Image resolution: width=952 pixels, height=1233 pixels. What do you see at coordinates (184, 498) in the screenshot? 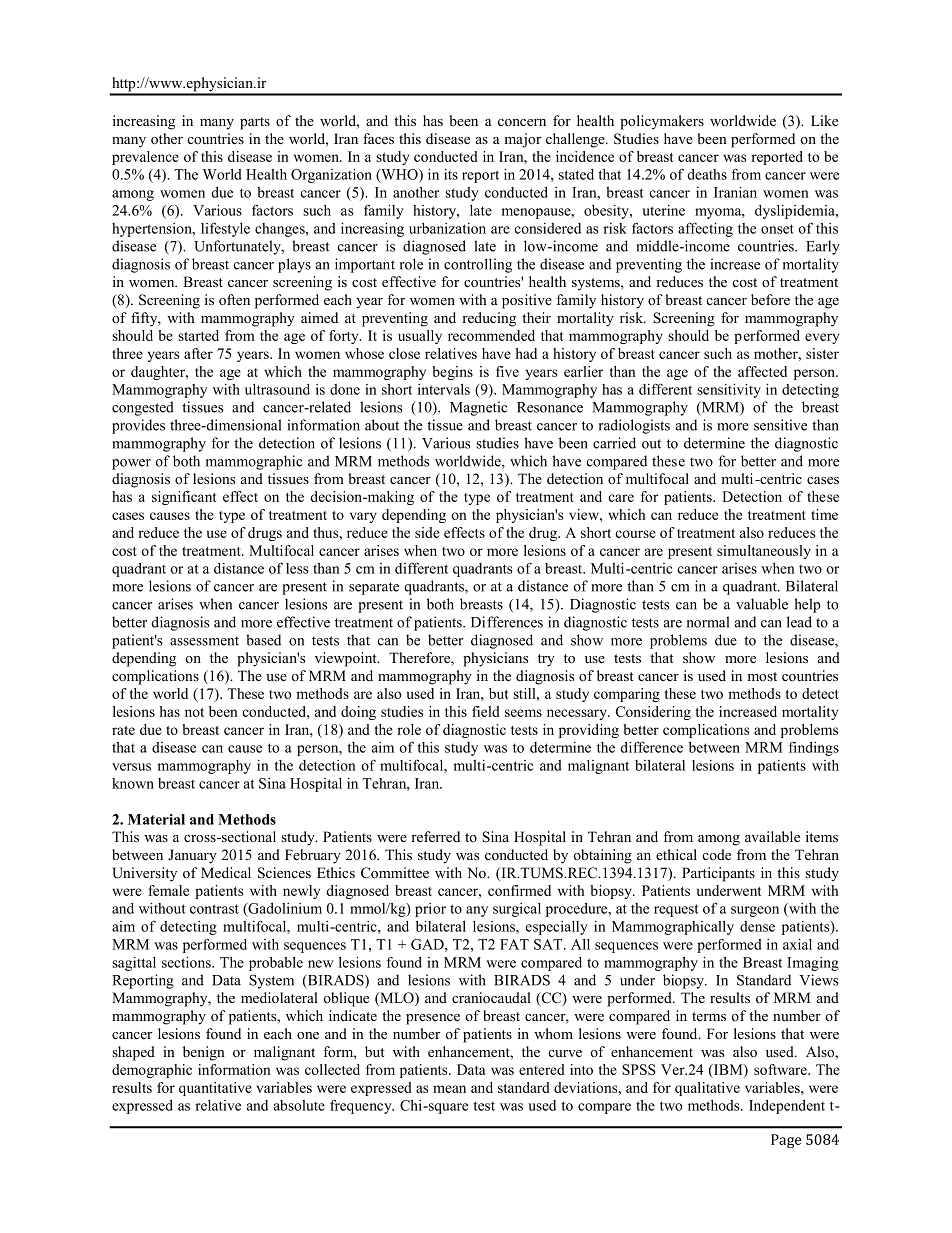
I see `significant` at bounding box center [184, 498].
